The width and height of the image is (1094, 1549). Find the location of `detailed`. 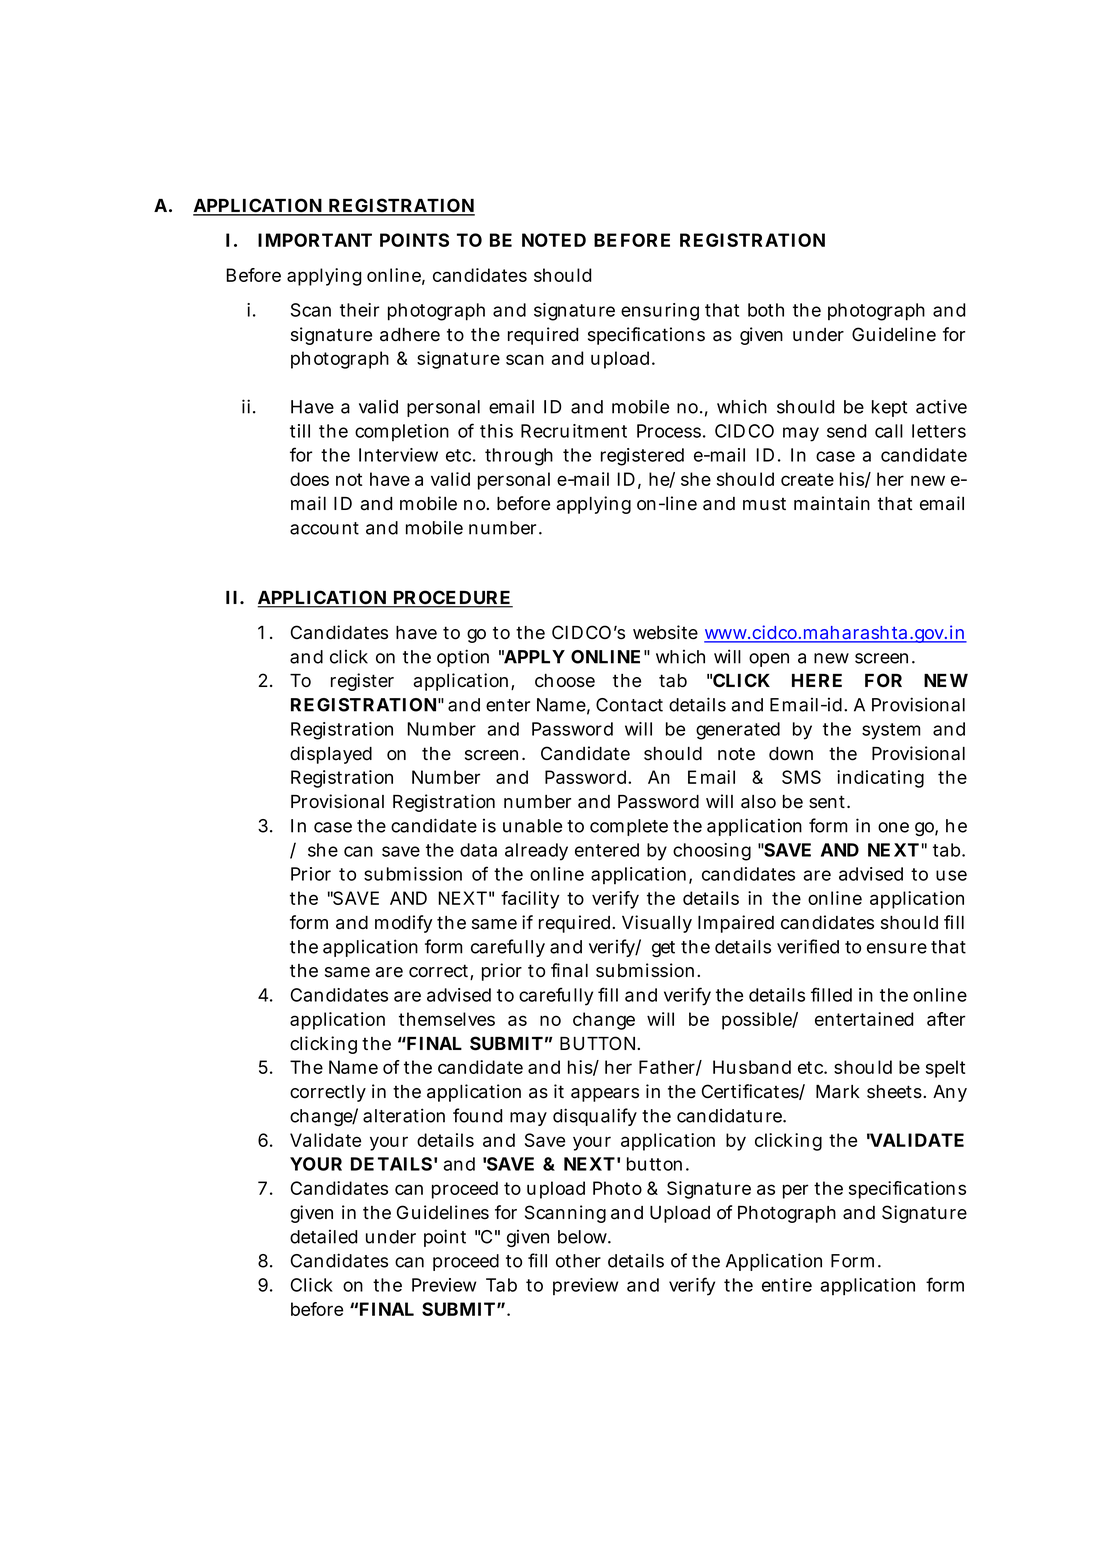

detailed is located at coordinates (323, 1236).
